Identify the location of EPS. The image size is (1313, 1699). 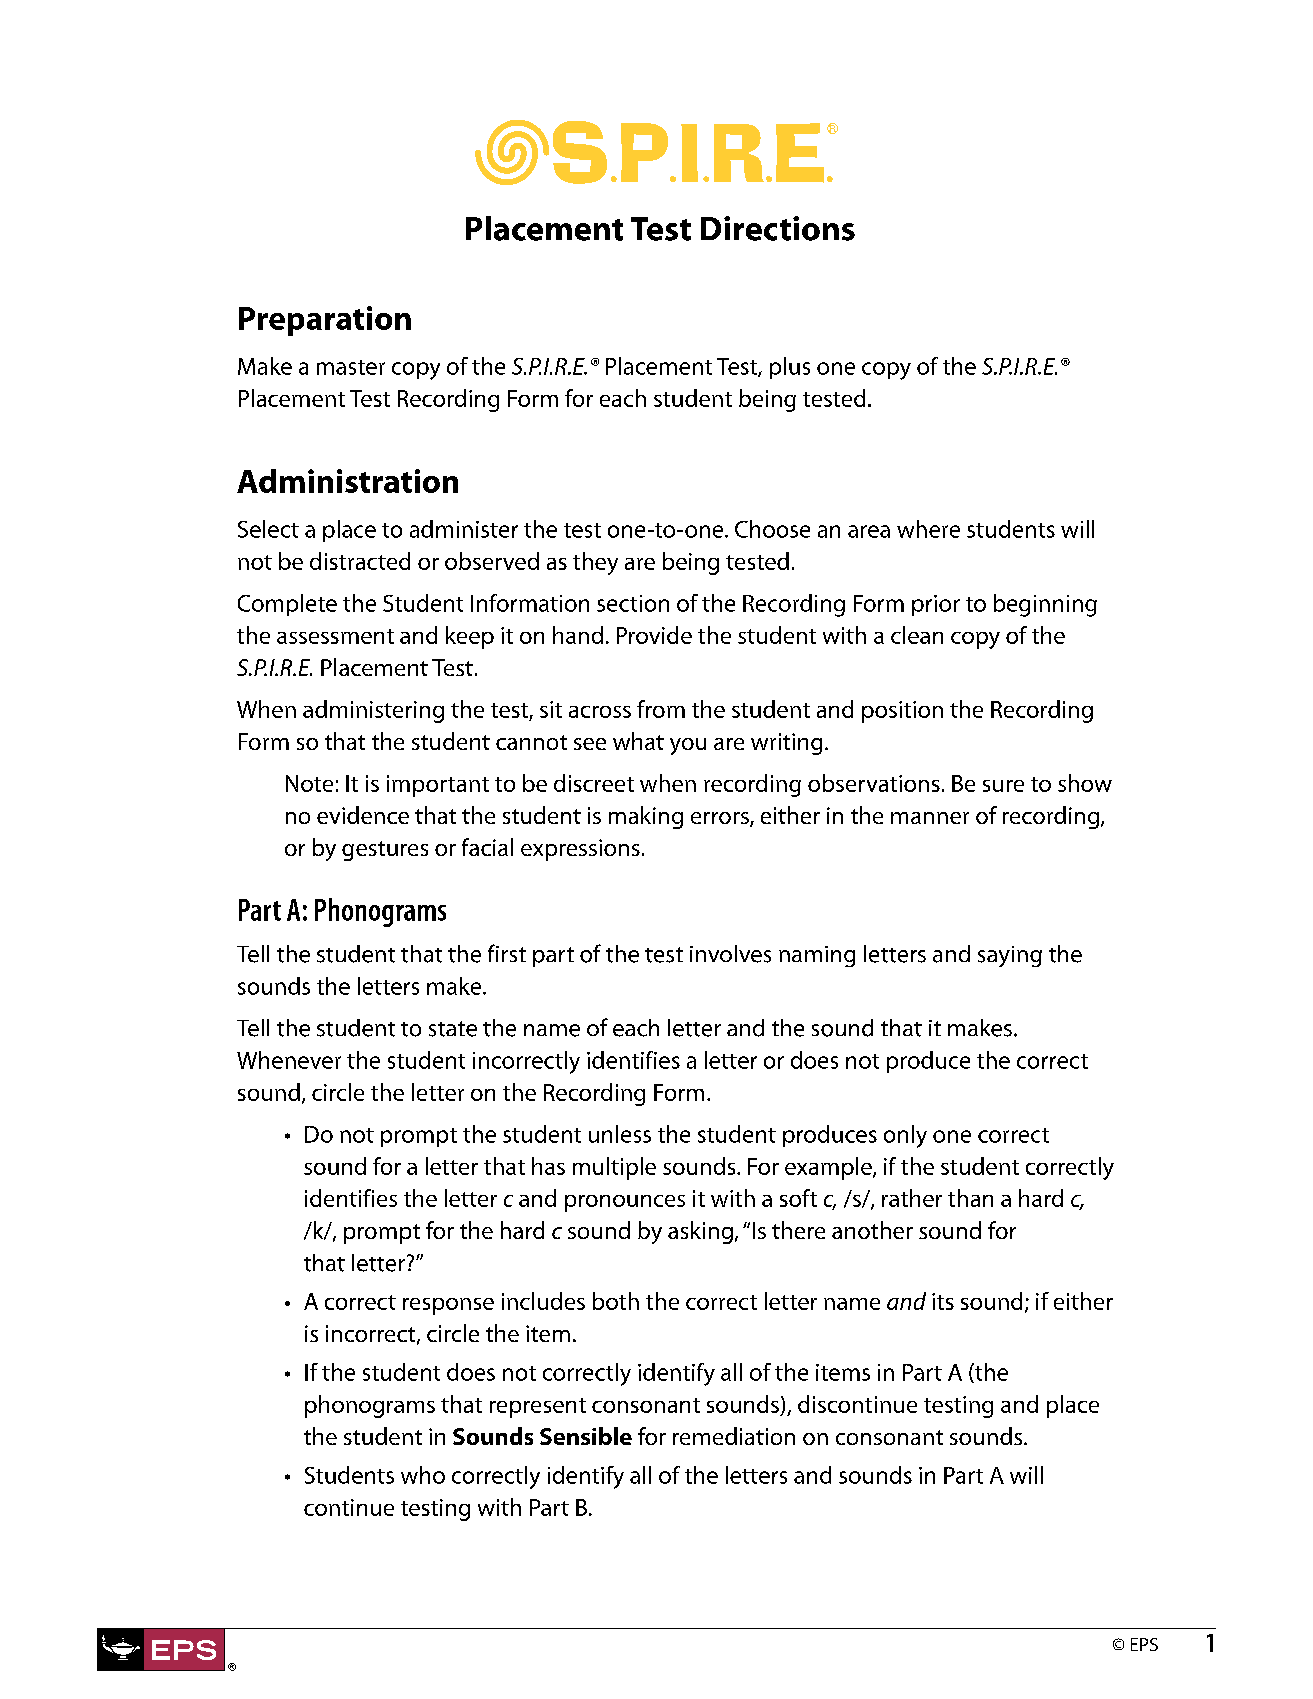
(1144, 1644).
